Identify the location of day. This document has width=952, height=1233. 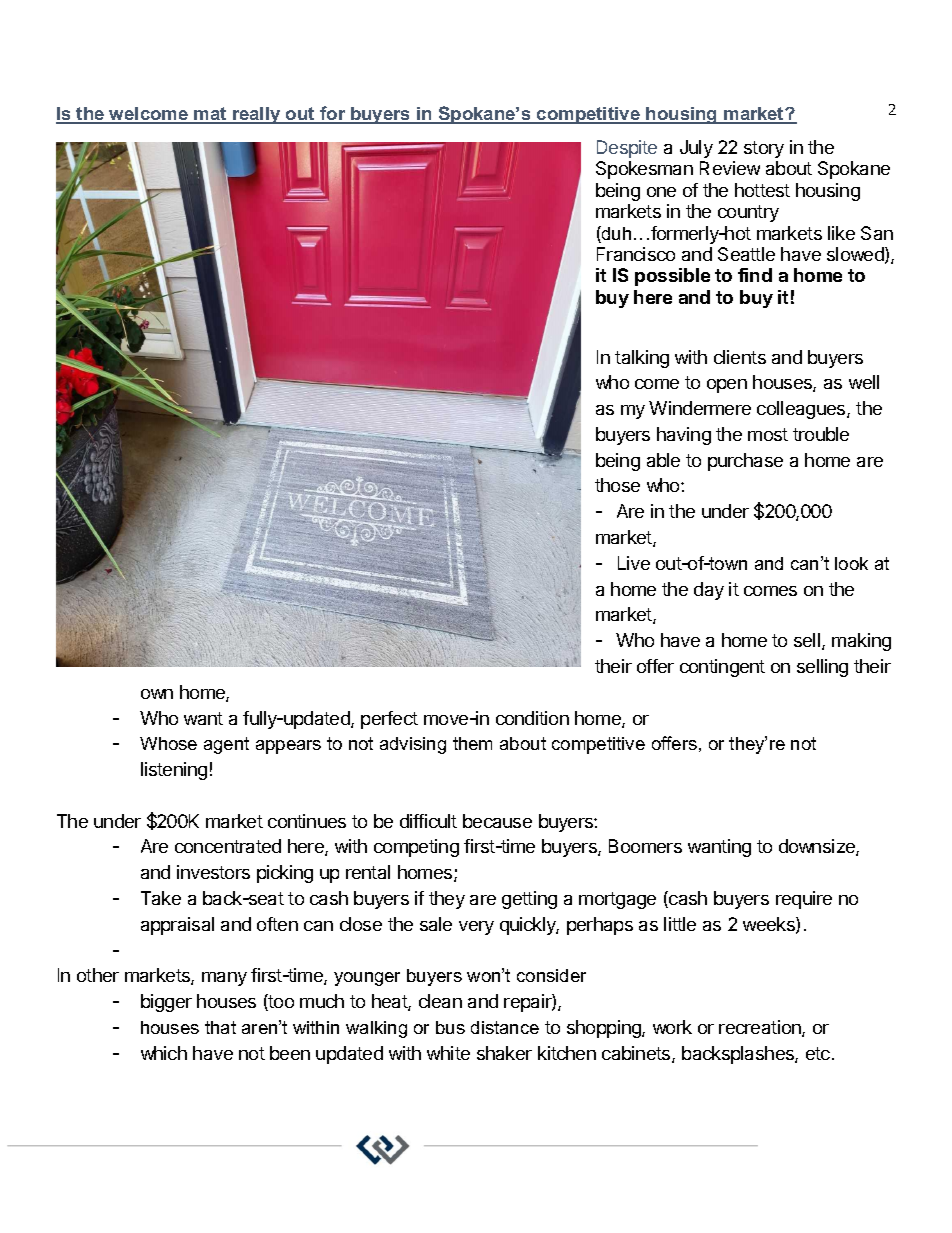
(709, 591).
